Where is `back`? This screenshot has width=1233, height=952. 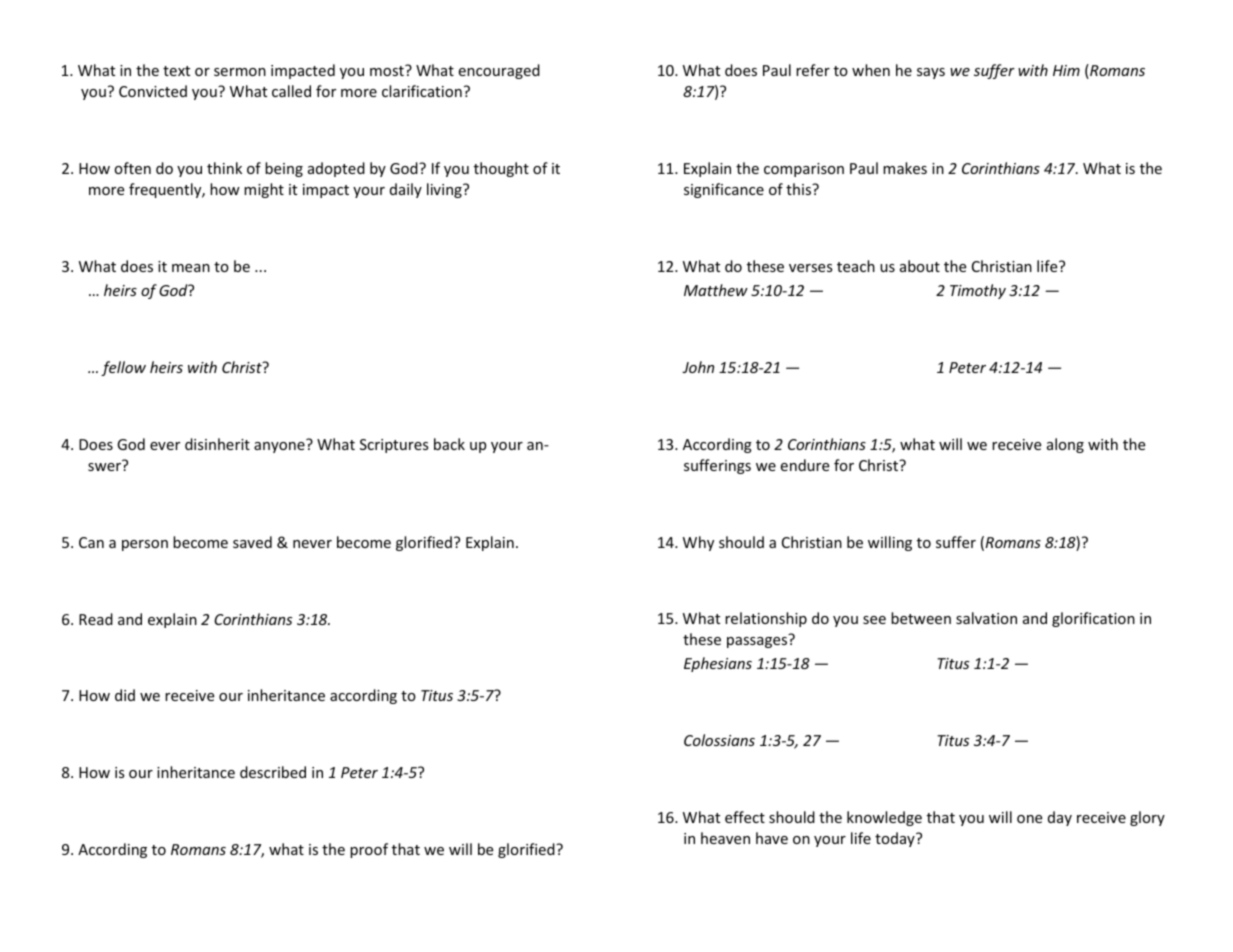
back is located at coordinates (449, 444).
